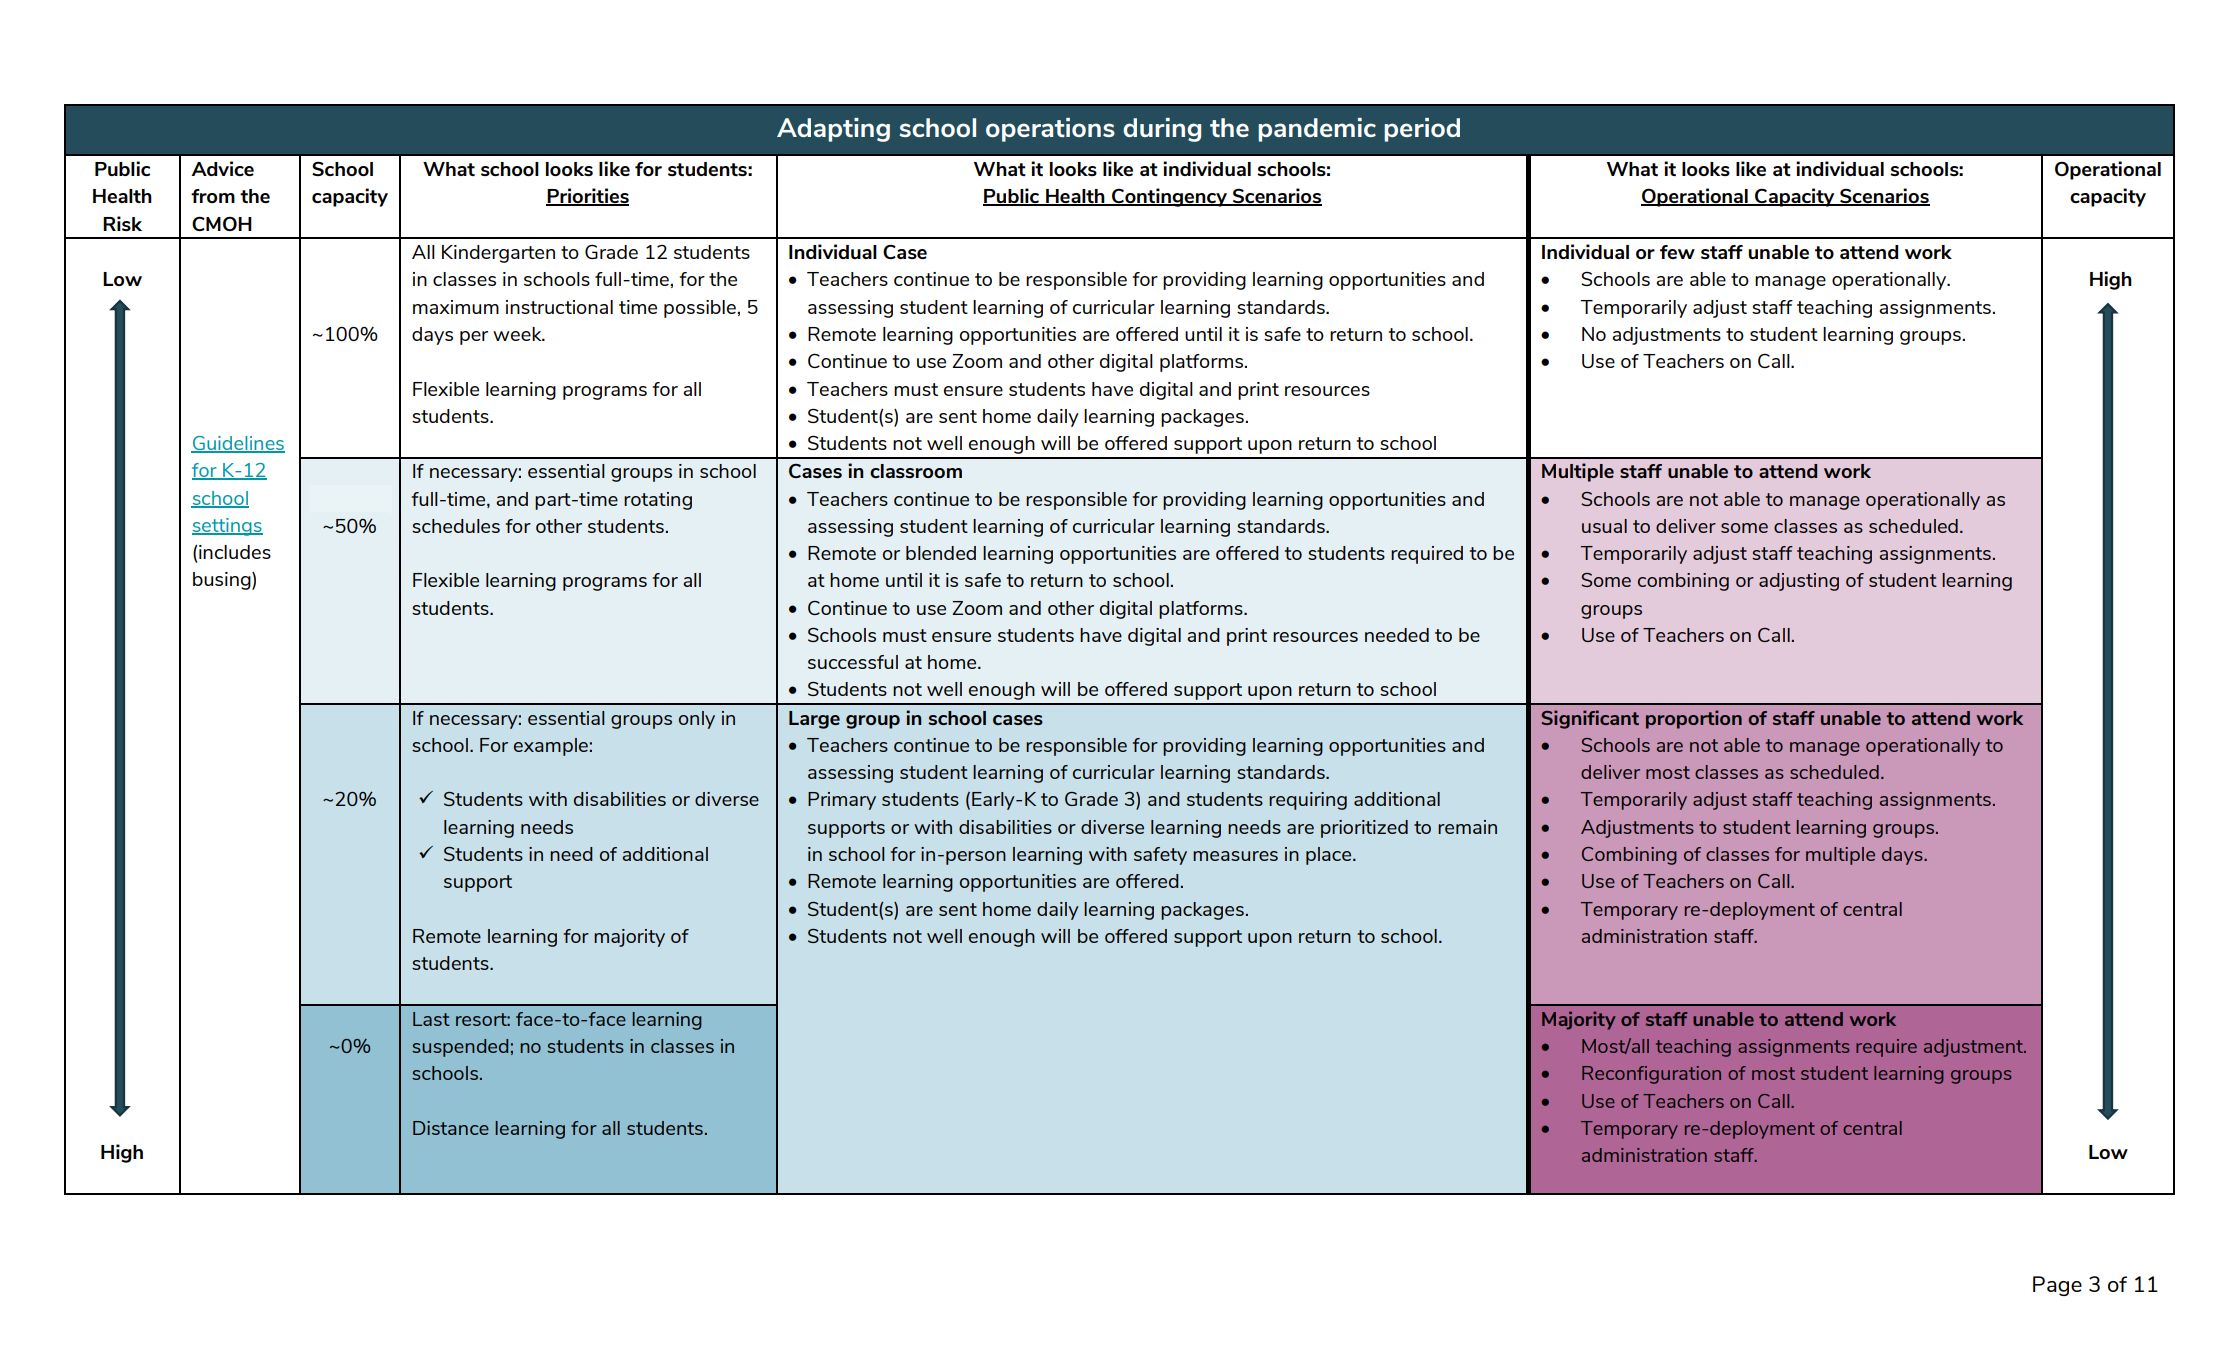 Image resolution: width=2239 pixels, height=1359 pixels. Describe the element at coordinates (1467, 827) in the image. I see `remain` at that location.
